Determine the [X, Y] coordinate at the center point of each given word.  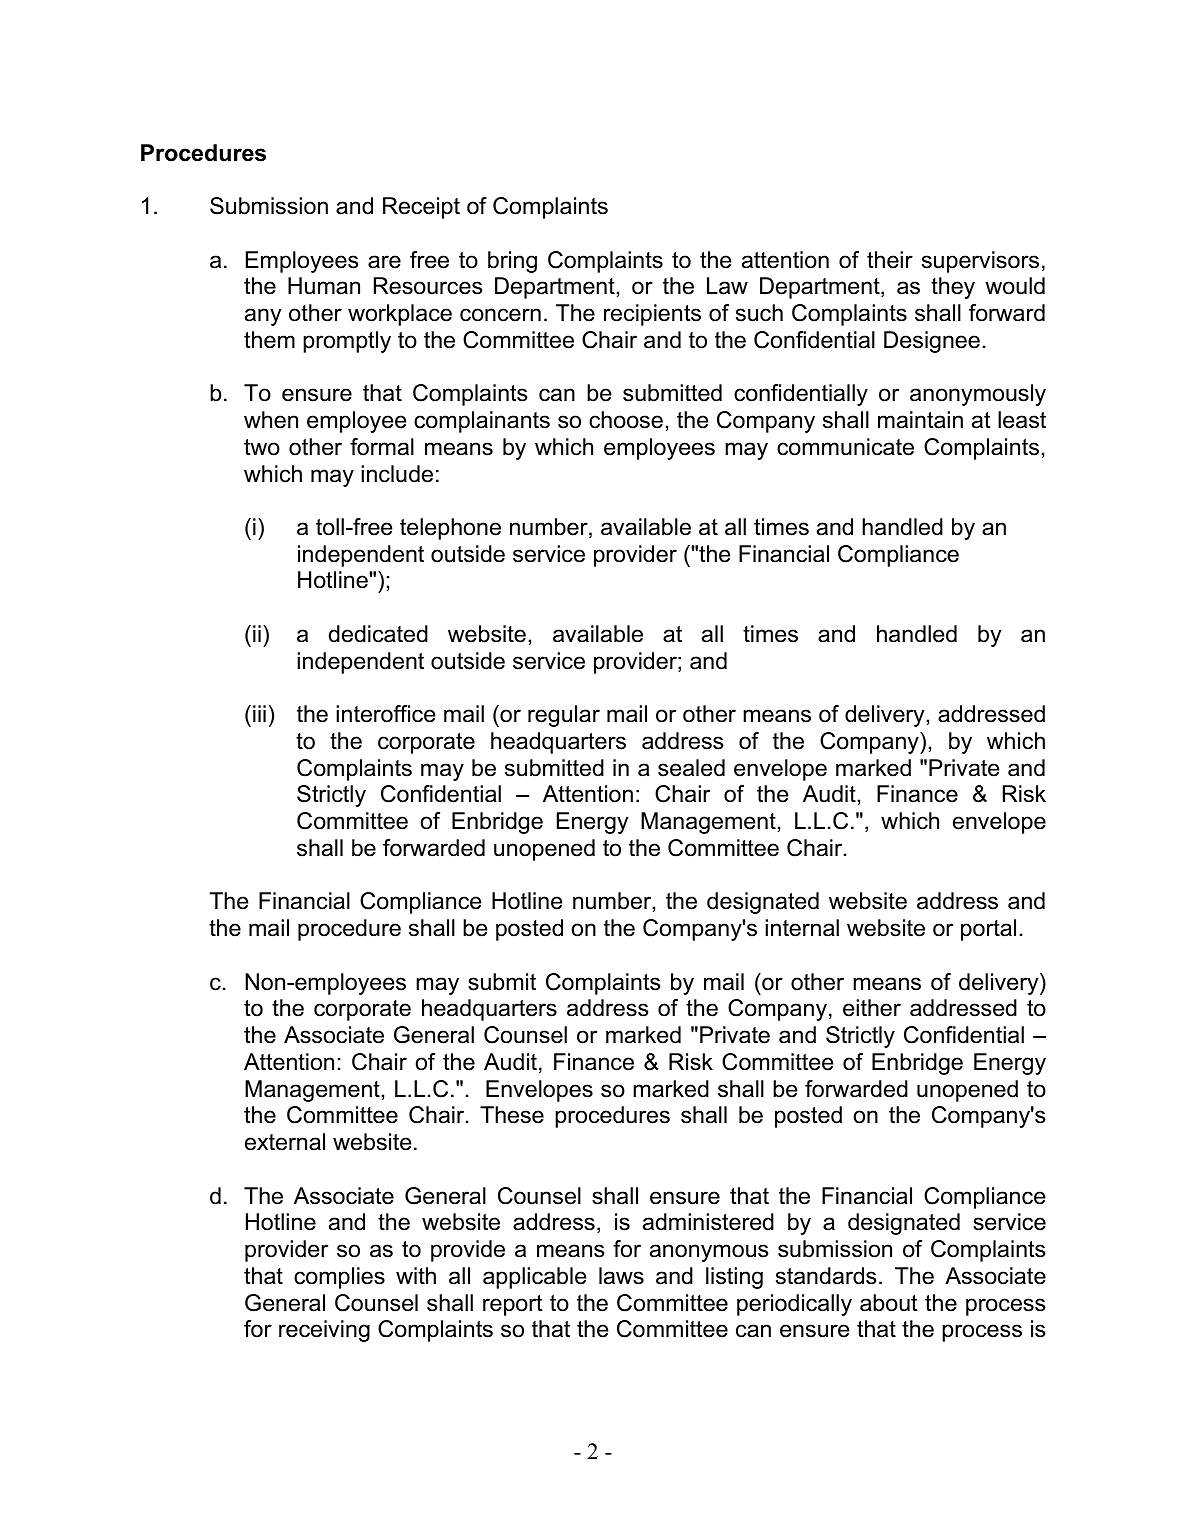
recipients [652, 315]
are [384, 262]
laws [621, 1276]
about [889, 1303]
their [890, 260]
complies [339, 1278]
